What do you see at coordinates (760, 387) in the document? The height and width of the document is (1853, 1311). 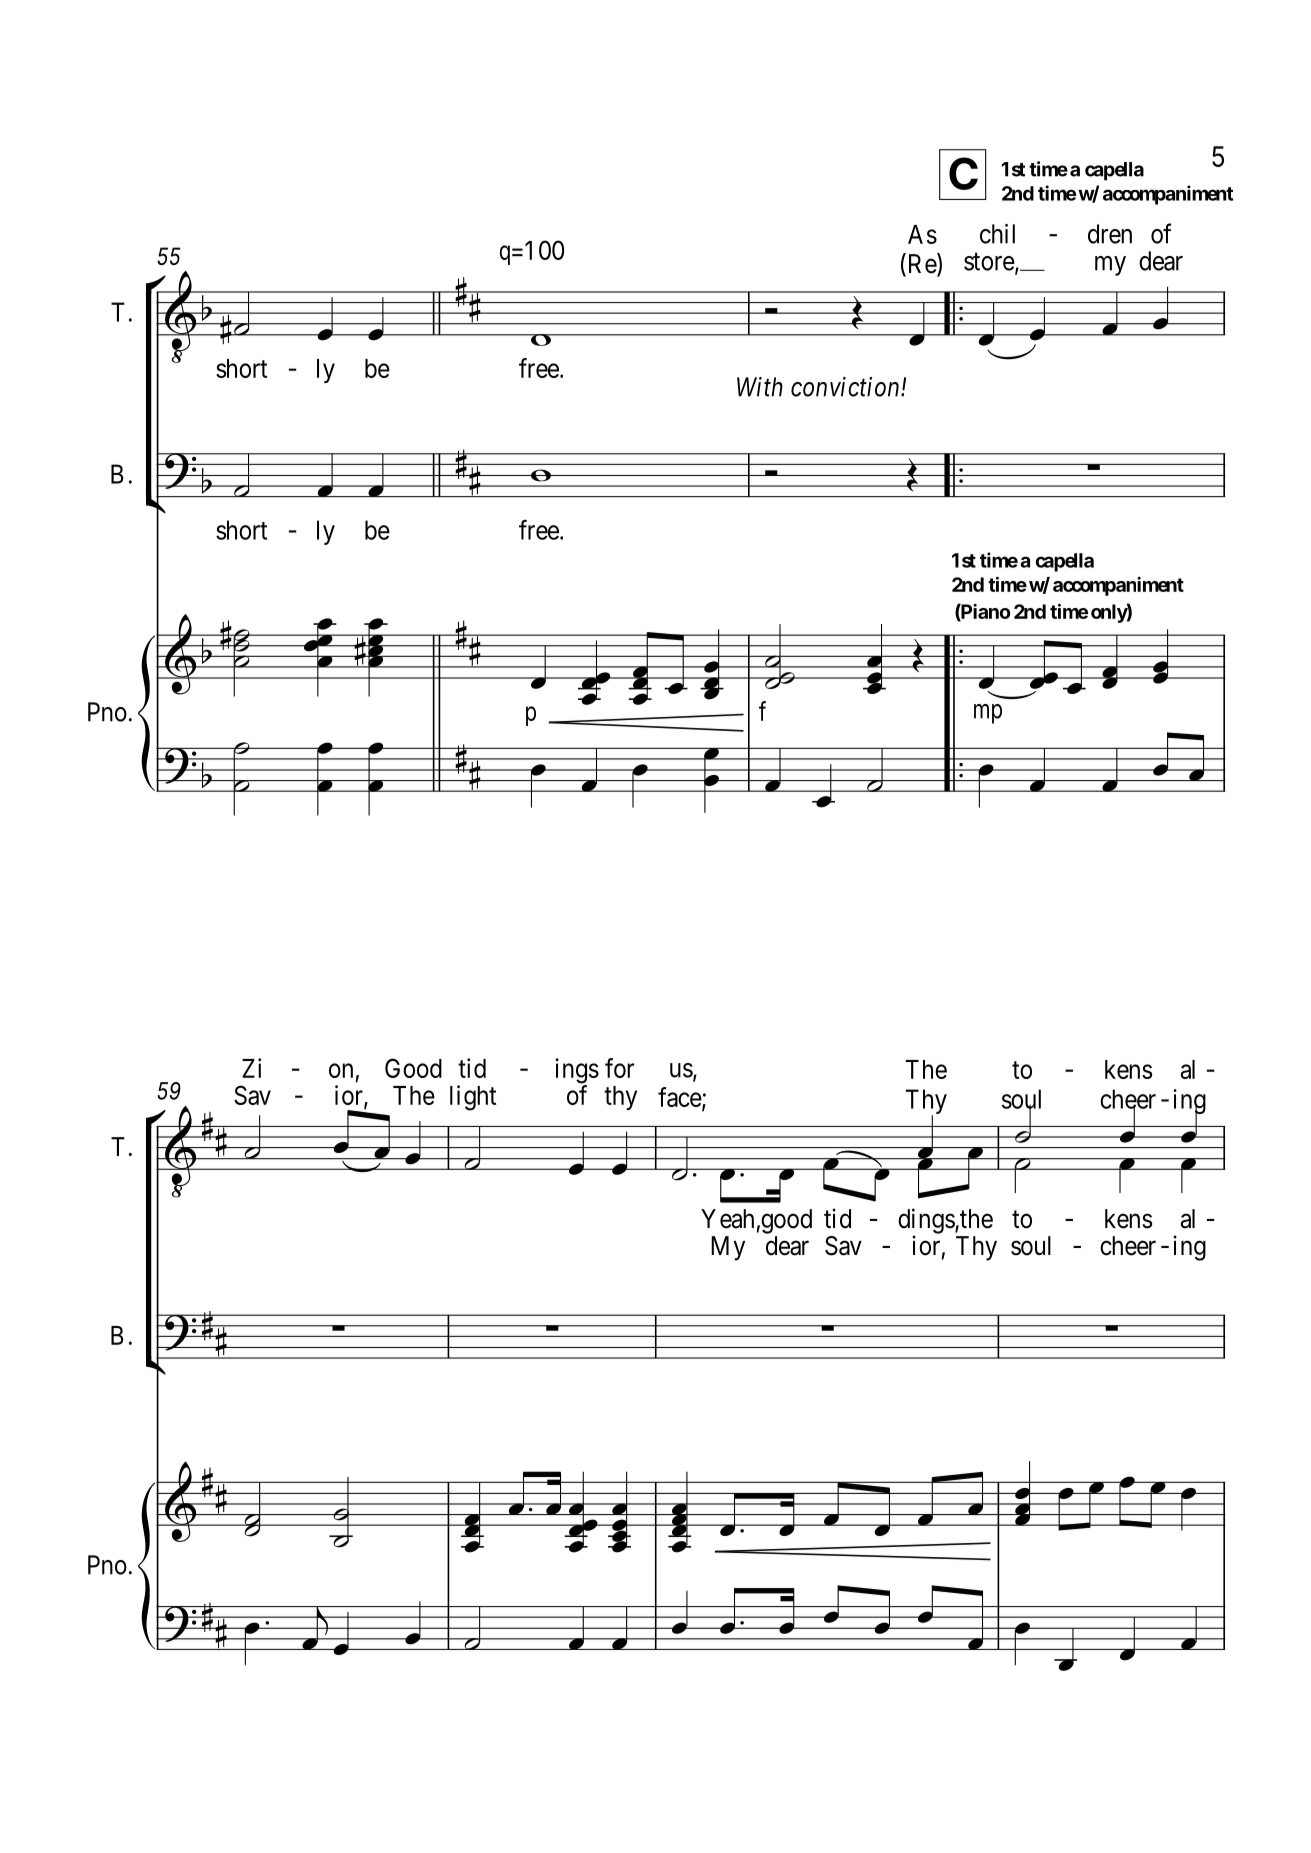 I see `With` at bounding box center [760, 387].
